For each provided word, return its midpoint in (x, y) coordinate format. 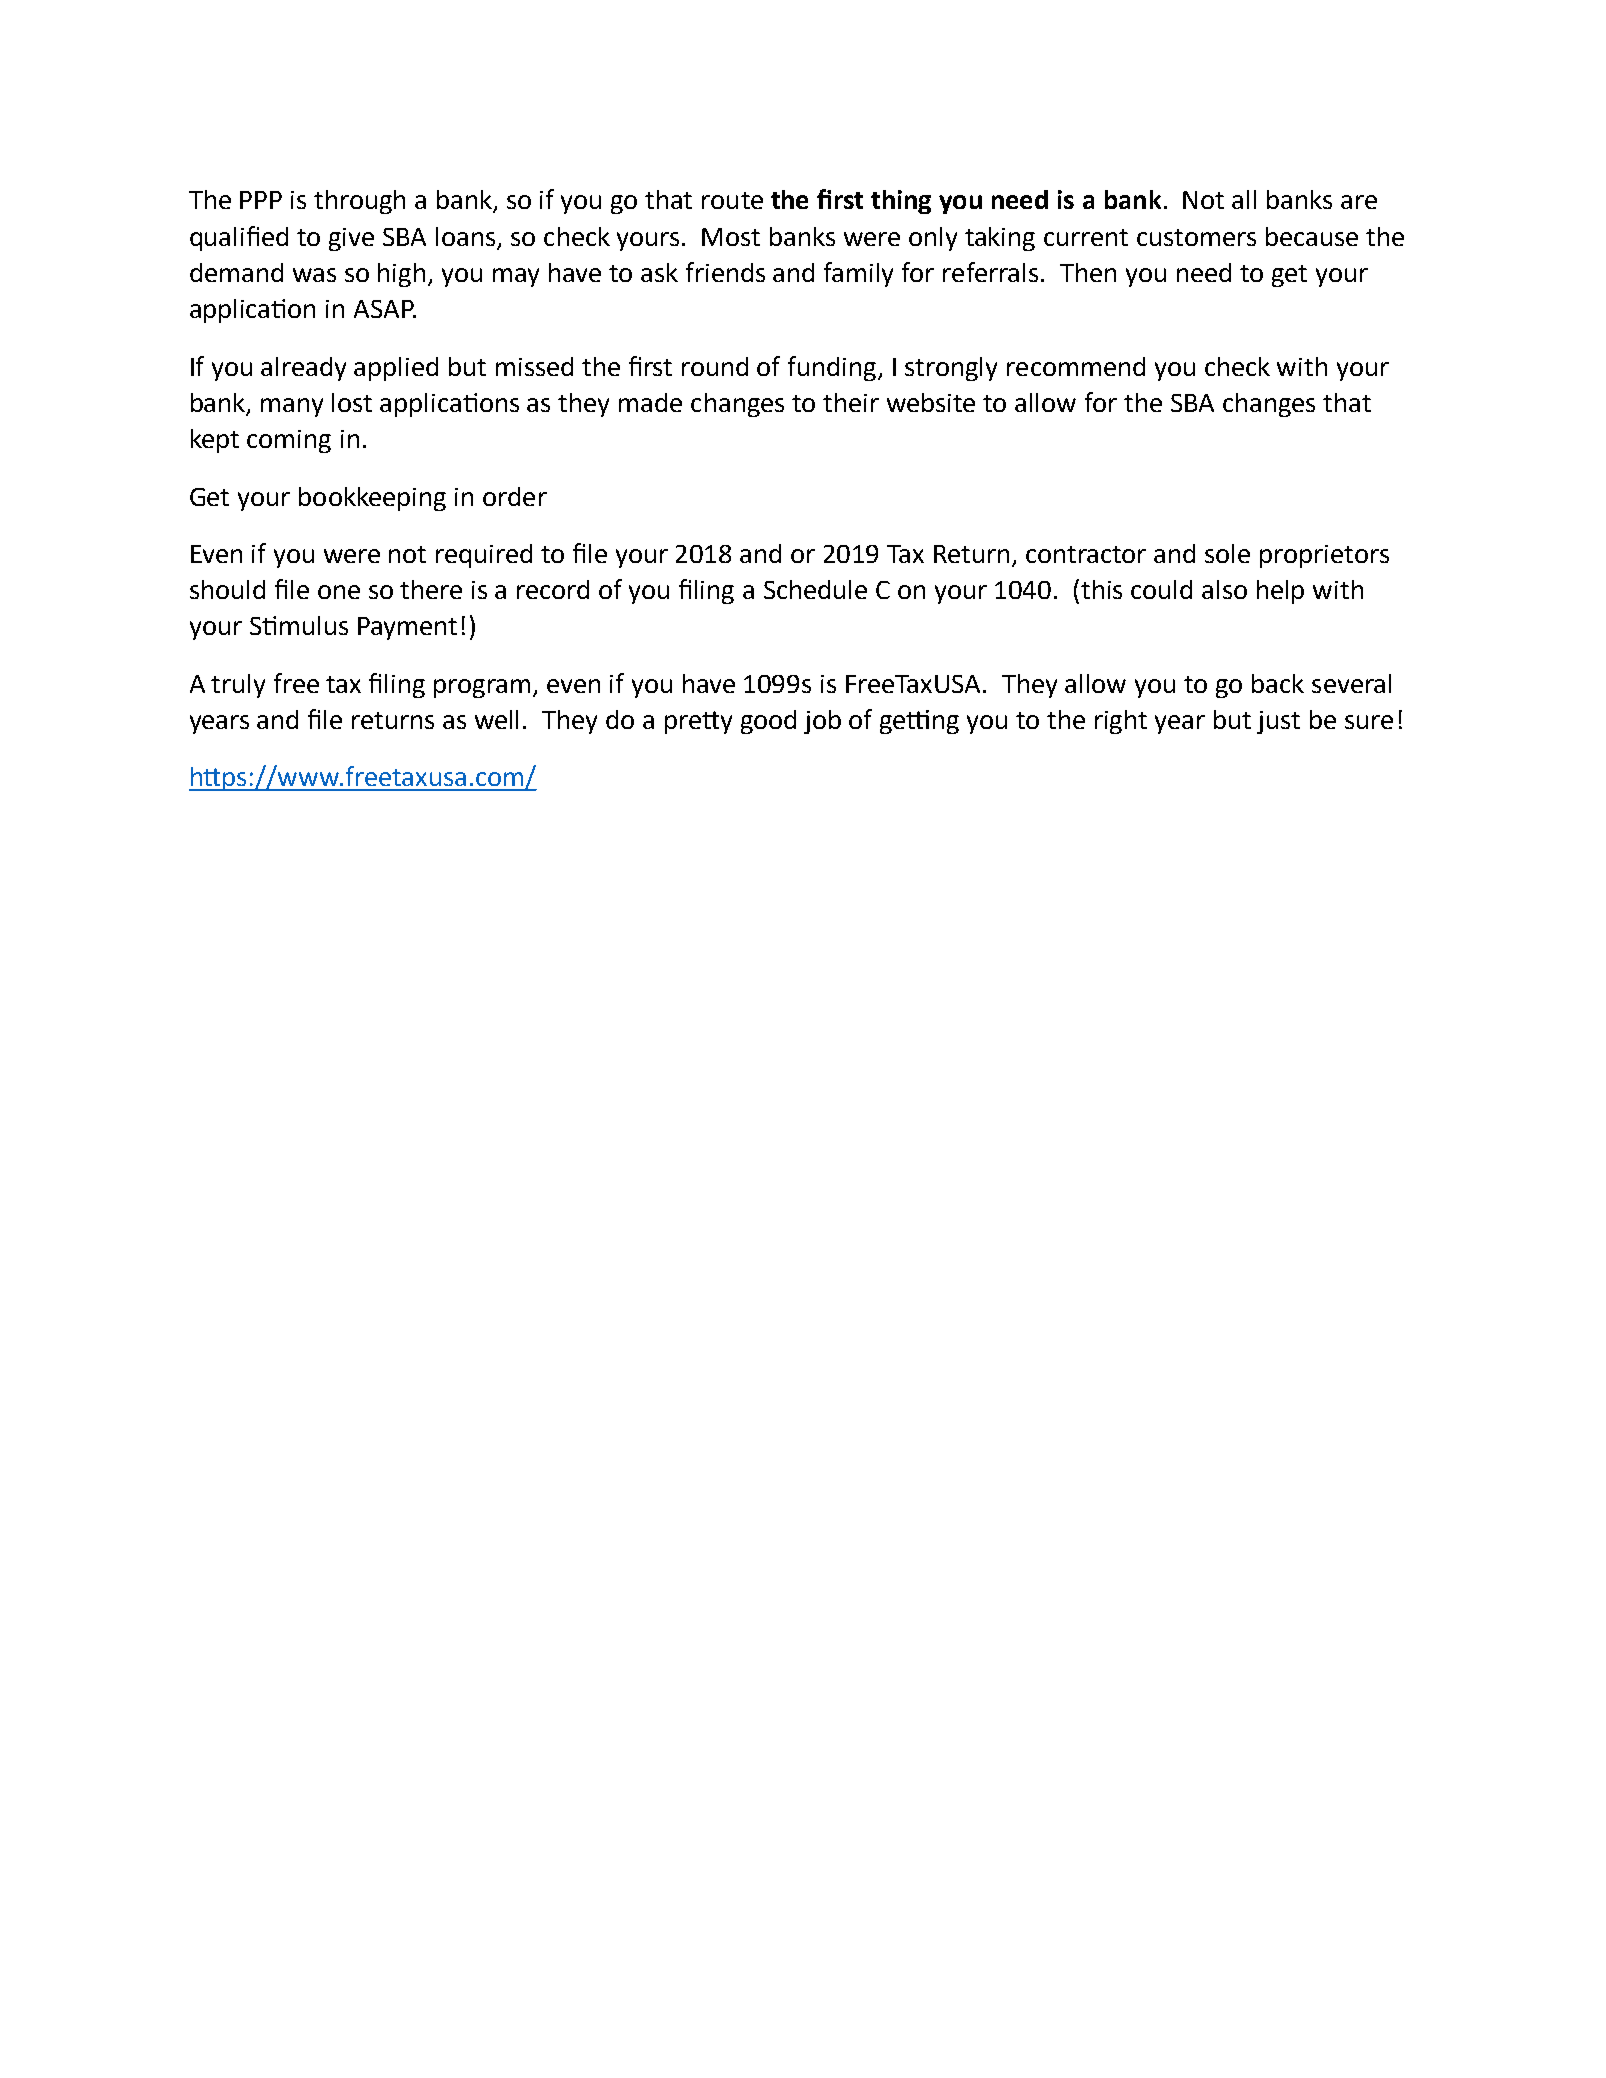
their (851, 402)
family (858, 274)
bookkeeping (372, 499)
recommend (1076, 366)
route (732, 200)
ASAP (385, 309)
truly (238, 686)
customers (1196, 237)
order (515, 496)
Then (1088, 272)
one (339, 592)
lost (352, 402)
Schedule (815, 589)
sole (1227, 553)
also (1224, 589)
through (359, 202)
